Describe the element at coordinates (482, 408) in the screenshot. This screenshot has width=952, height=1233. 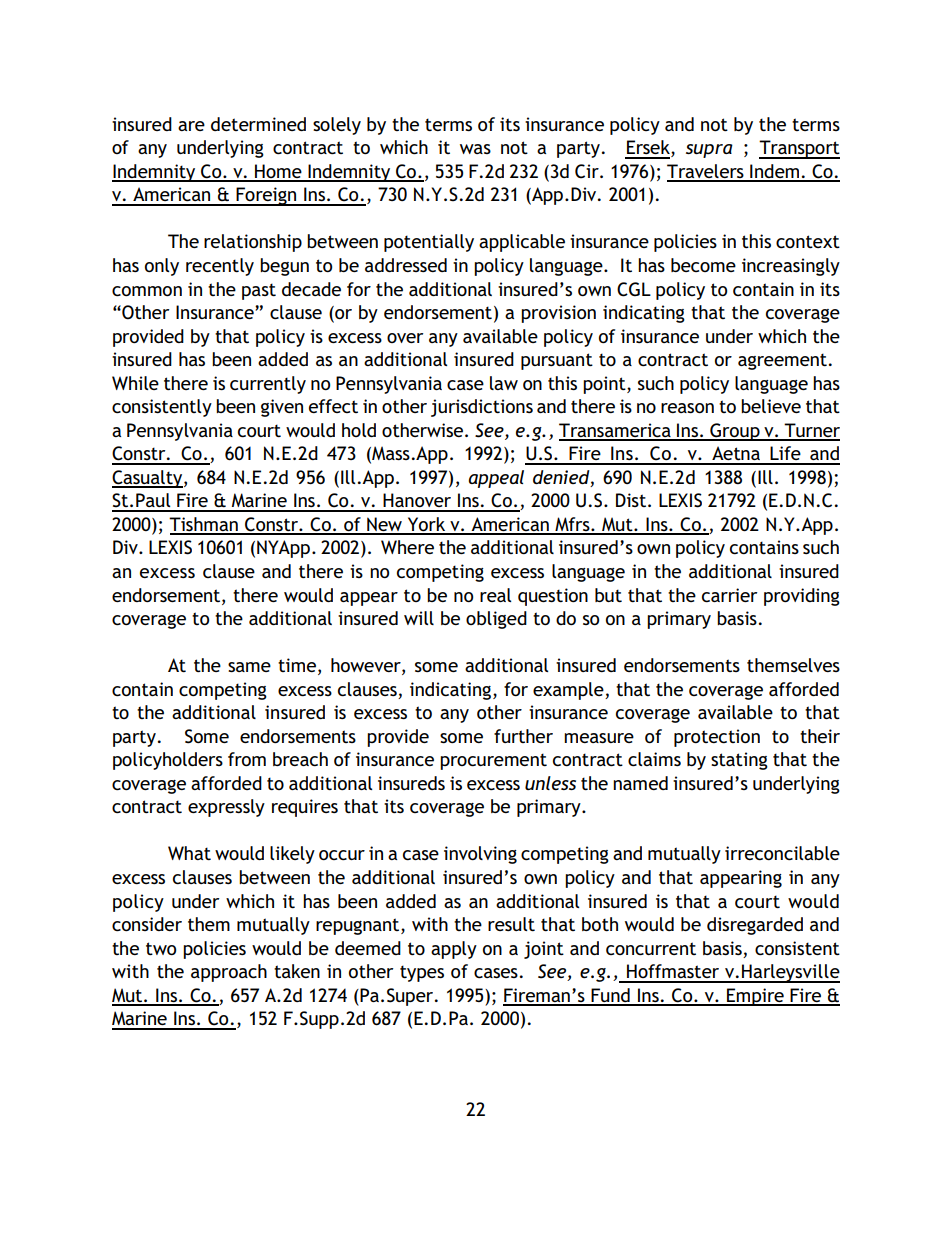
I see `jurisdictions` at that location.
